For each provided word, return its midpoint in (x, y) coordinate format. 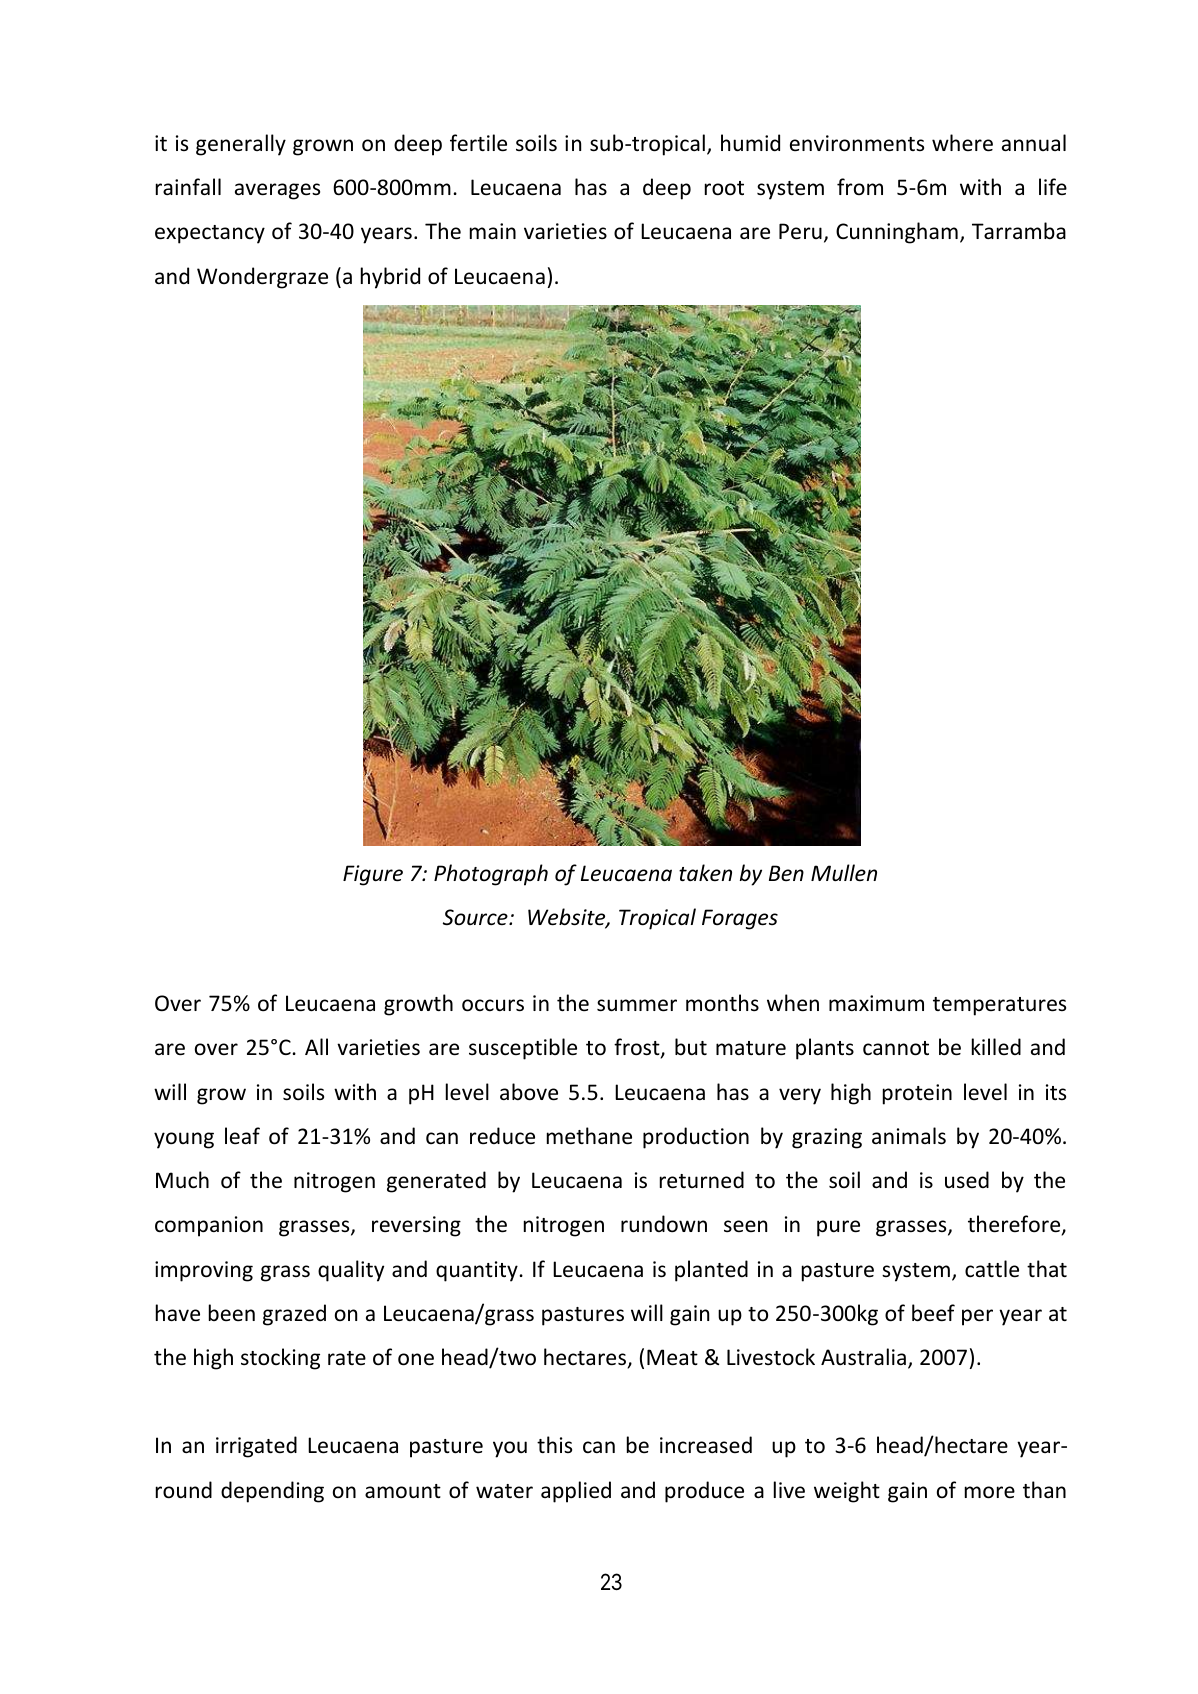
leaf (242, 1135)
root (724, 188)
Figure (373, 875)
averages (277, 191)
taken (705, 873)
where (962, 143)
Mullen (844, 873)
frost (638, 1048)
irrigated (256, 1447)
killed (996, 1046)
